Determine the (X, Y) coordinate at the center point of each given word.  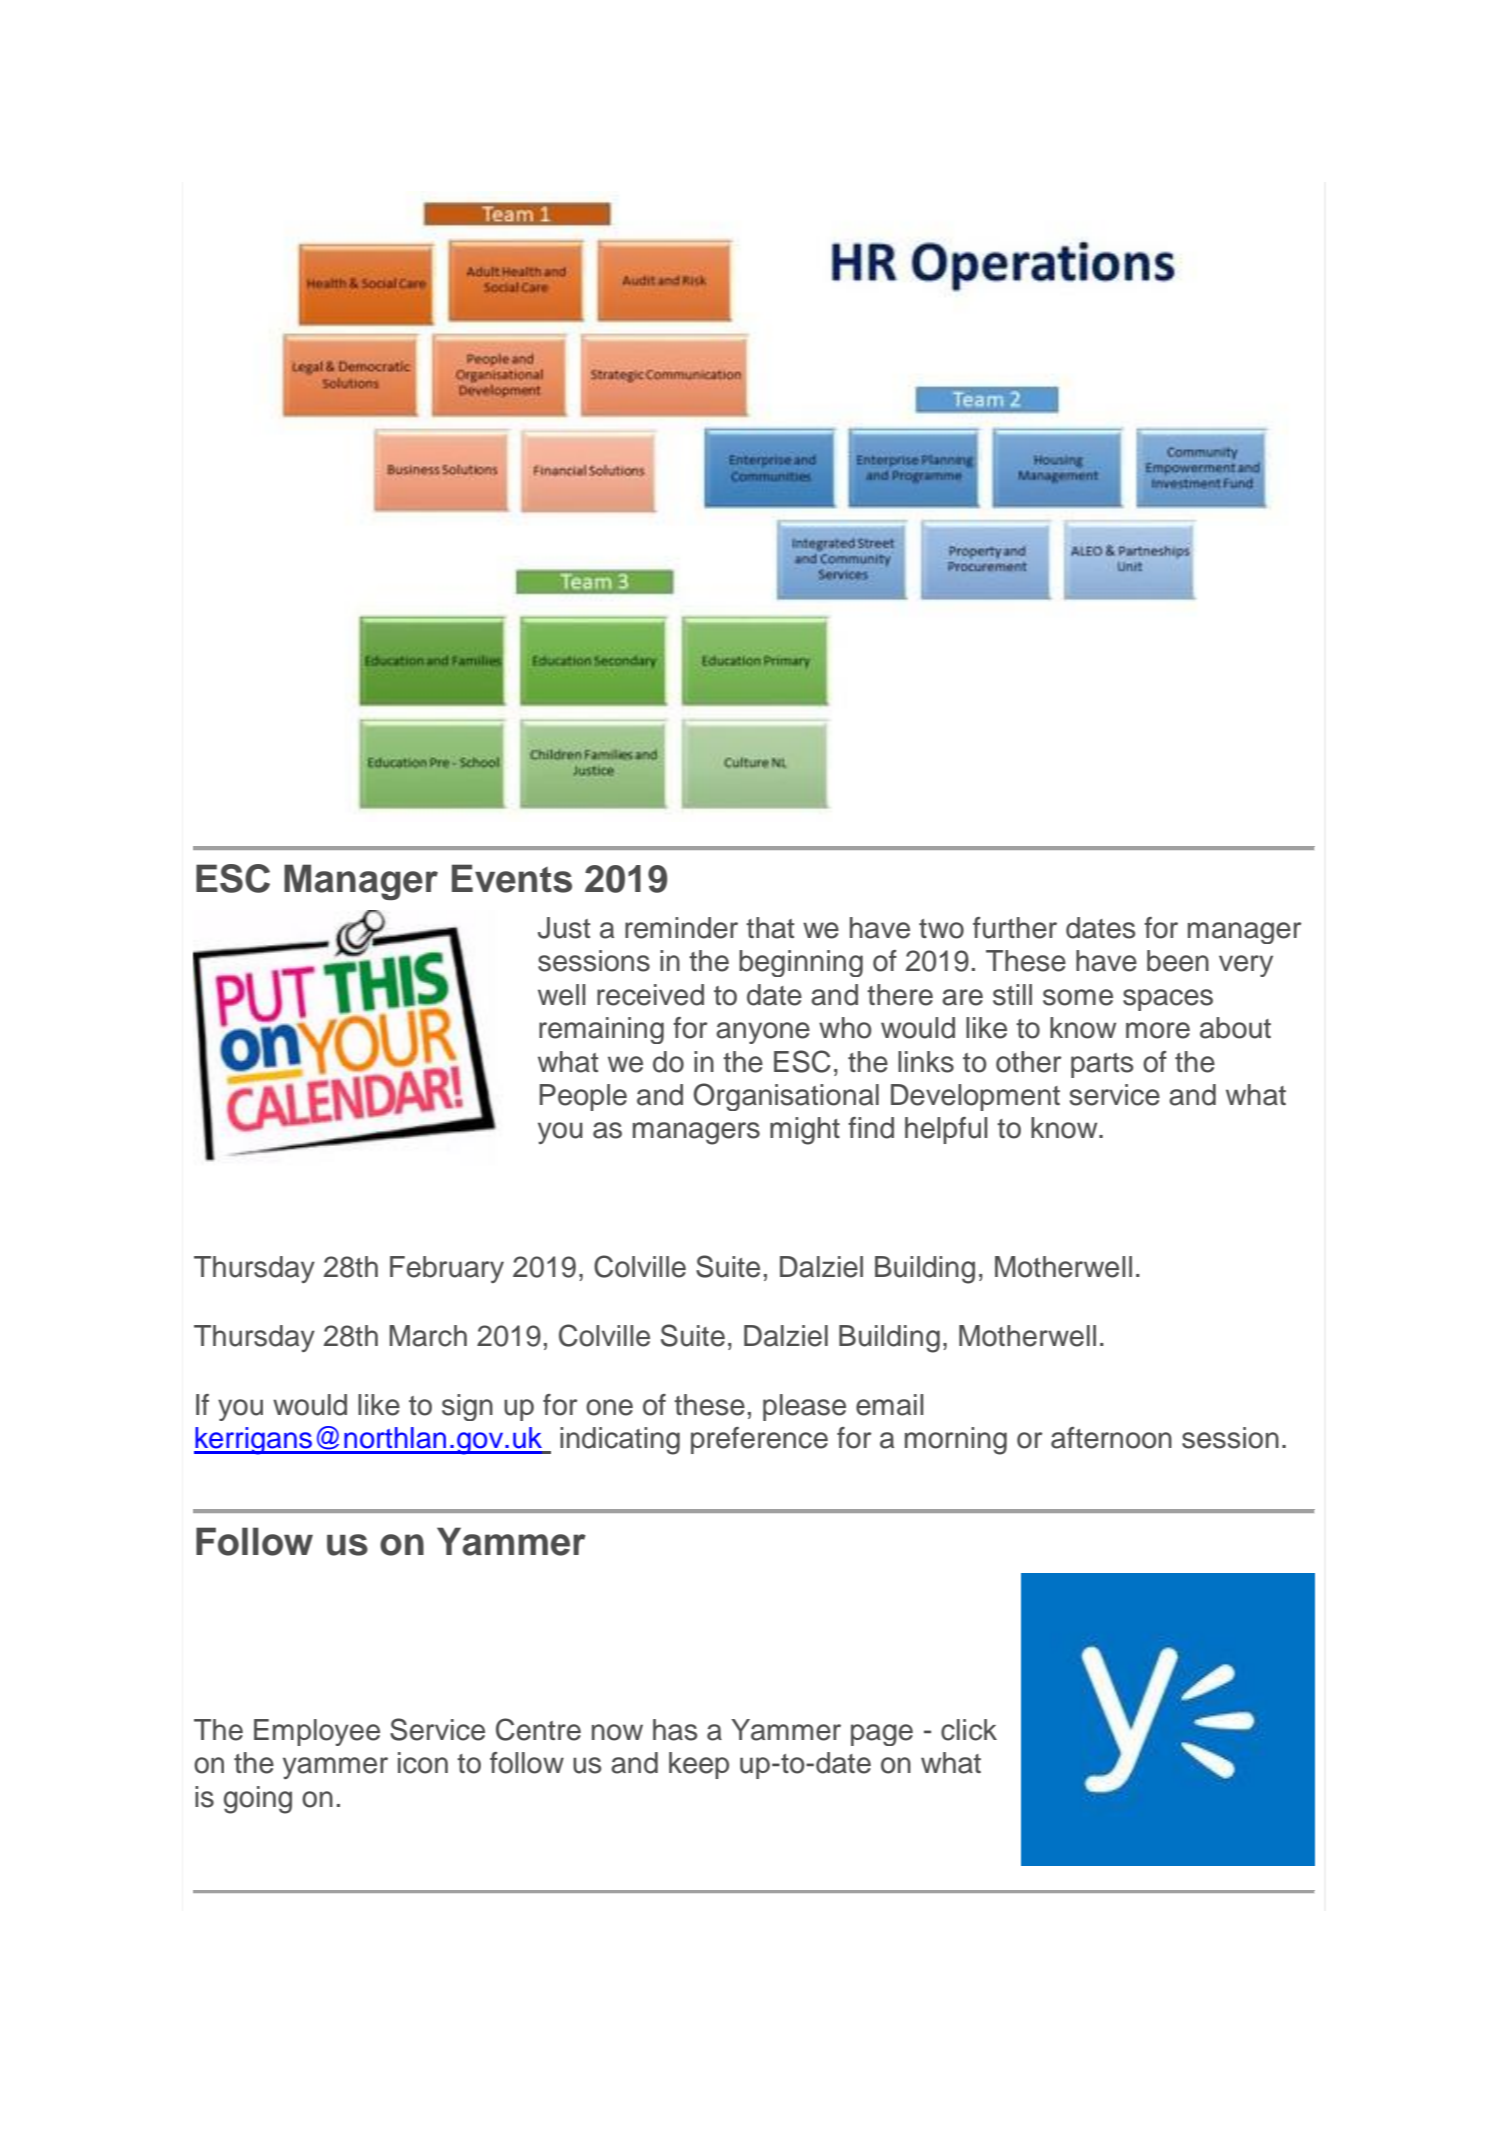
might (805, 1131)
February (447, 1269)
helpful (946, 1130)
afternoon (1111, 1438)
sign (467, 1407)
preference (759, 1440)
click (969, 1730)
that (770, 928)
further (1015, 928)
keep (699, 1765)
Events (512, 878)
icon (423, 1763)
